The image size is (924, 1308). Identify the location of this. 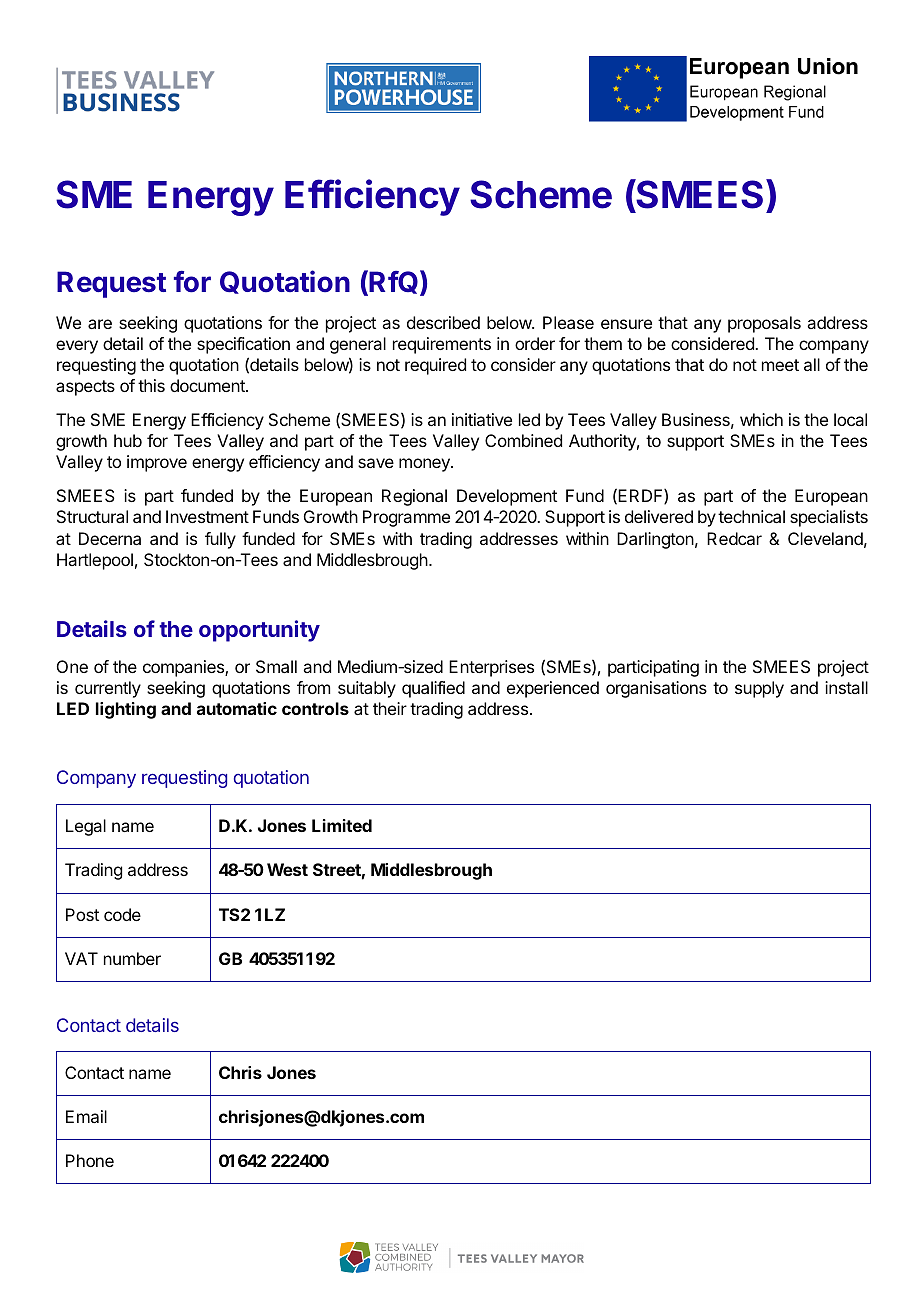
(151, 385).
